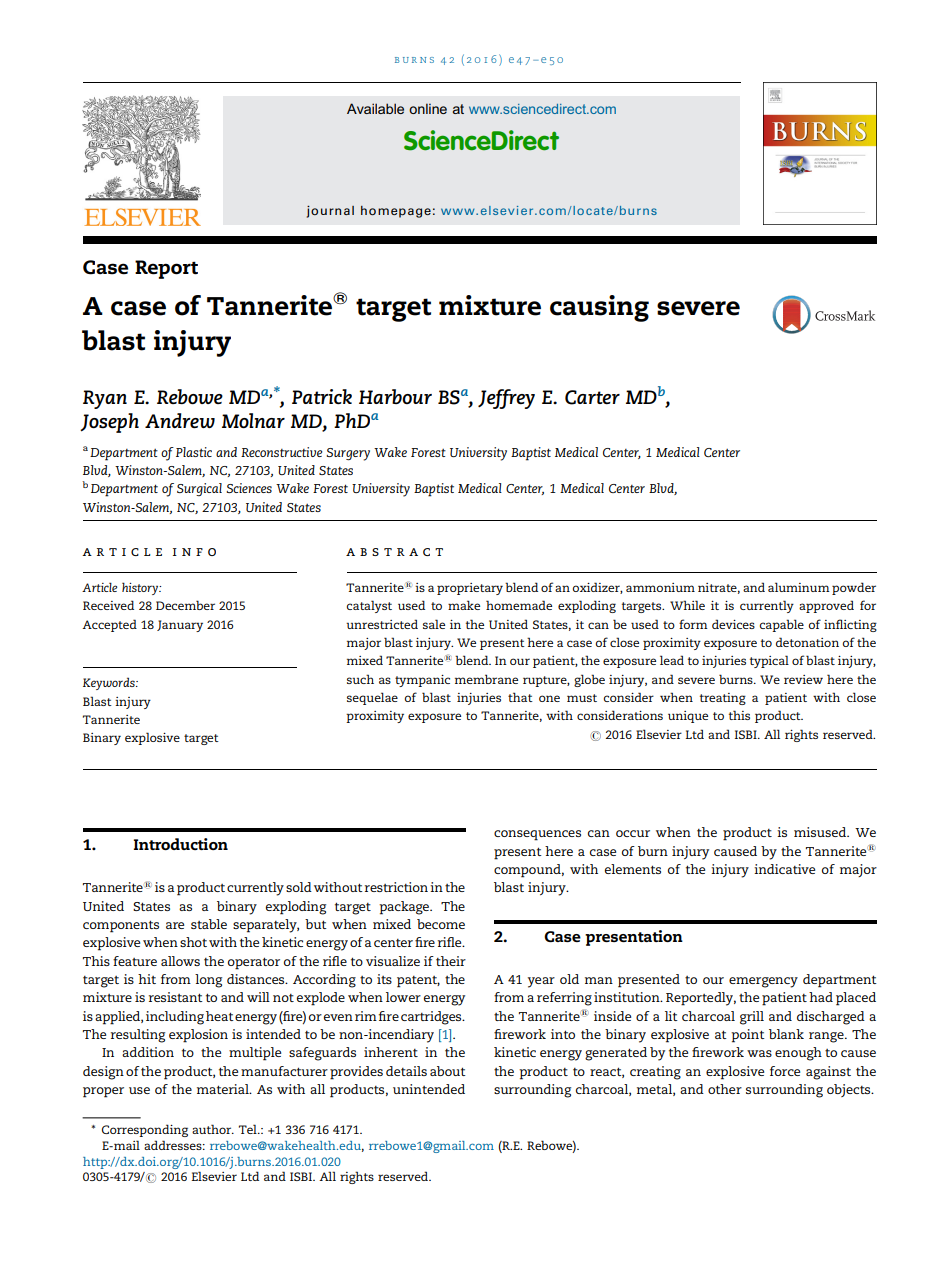 The width and height of the page is (952, 1270). What do you see at coordinates (782, 625) in the page?
I see `capable` at bounding box center [782, 625].
